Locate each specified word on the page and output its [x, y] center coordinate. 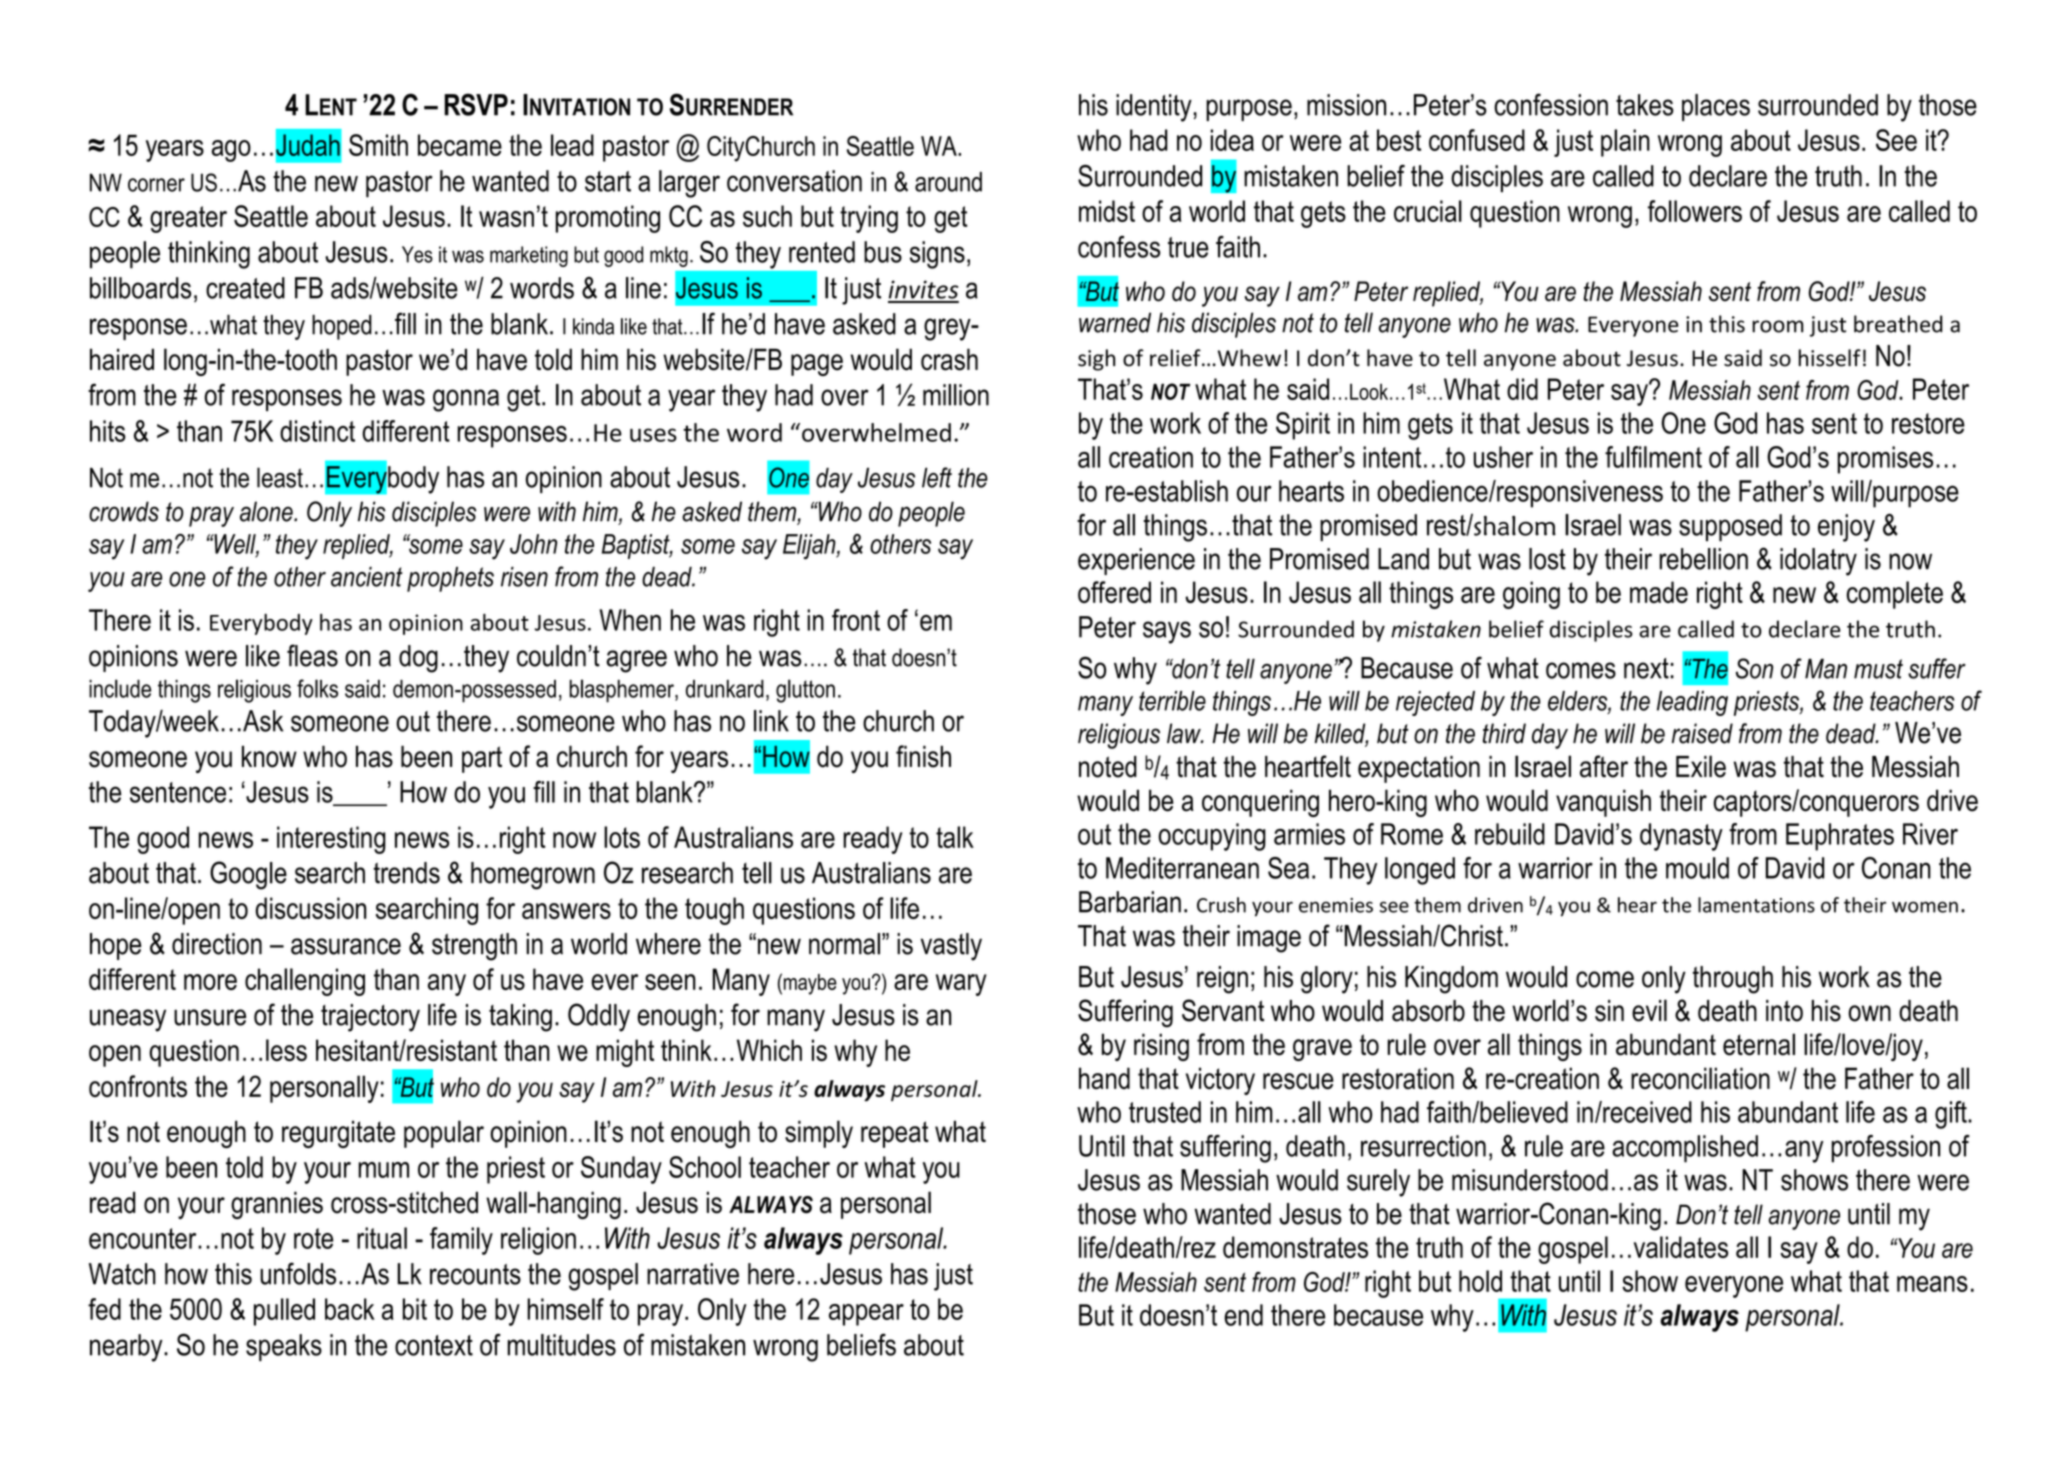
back [350, 1309]
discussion [311, 908]
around [948, 182]
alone [267, 511]
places [1716, 107]
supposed [1730, 528]
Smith [378, 145]
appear [866, 1315]
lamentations [1756, 905]
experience [1136, 561]
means [1932, 1284]
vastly [951, 947]
